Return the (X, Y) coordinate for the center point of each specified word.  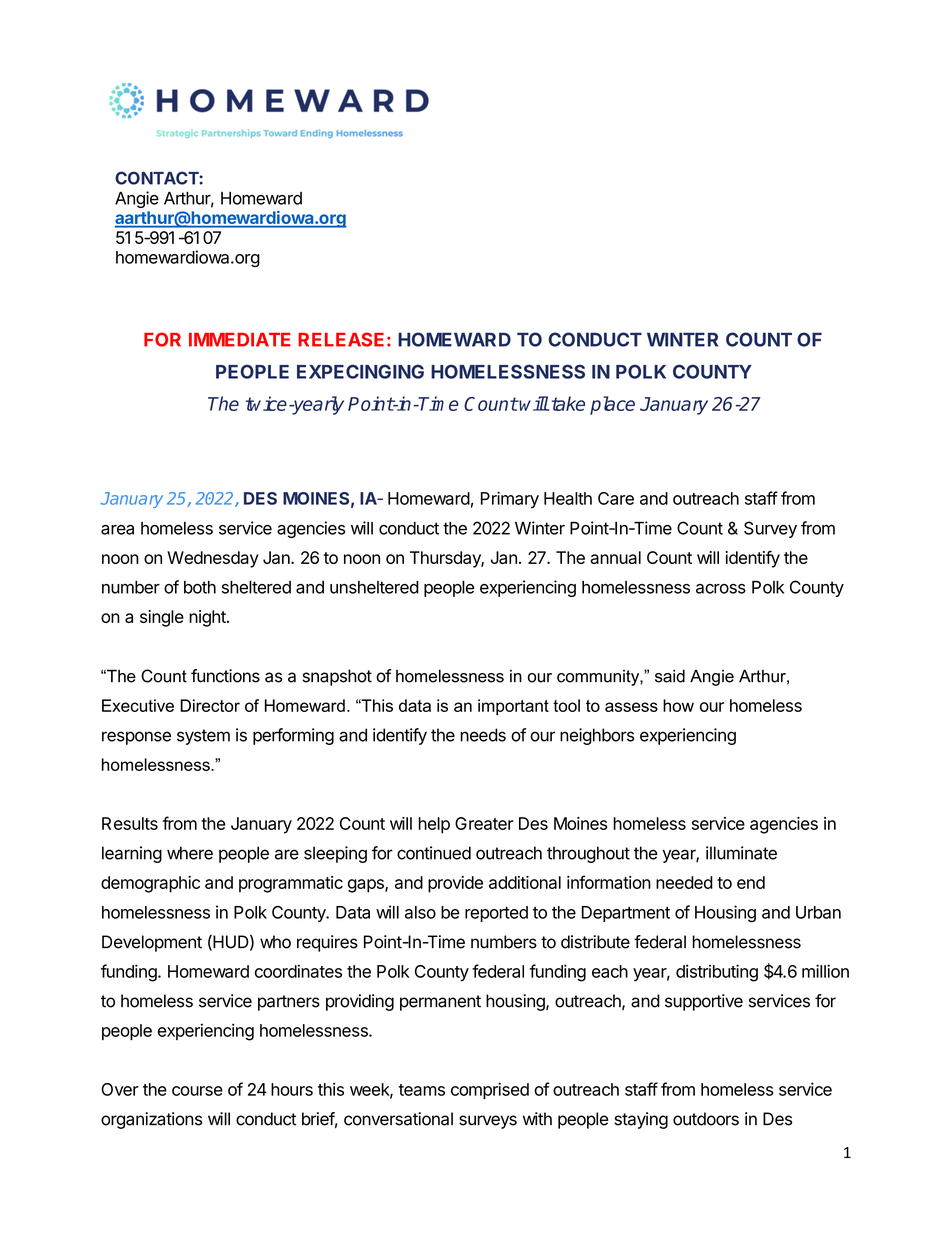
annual (615, 557)
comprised (490, 1090)
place (612, 405)
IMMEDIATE (239, 340)
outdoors (706, 1119)
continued (434, 853)
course (197, 1091)
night (208, 618)
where (190, 853)
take (568, 403)
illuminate (741, 853)
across (721, 589)
